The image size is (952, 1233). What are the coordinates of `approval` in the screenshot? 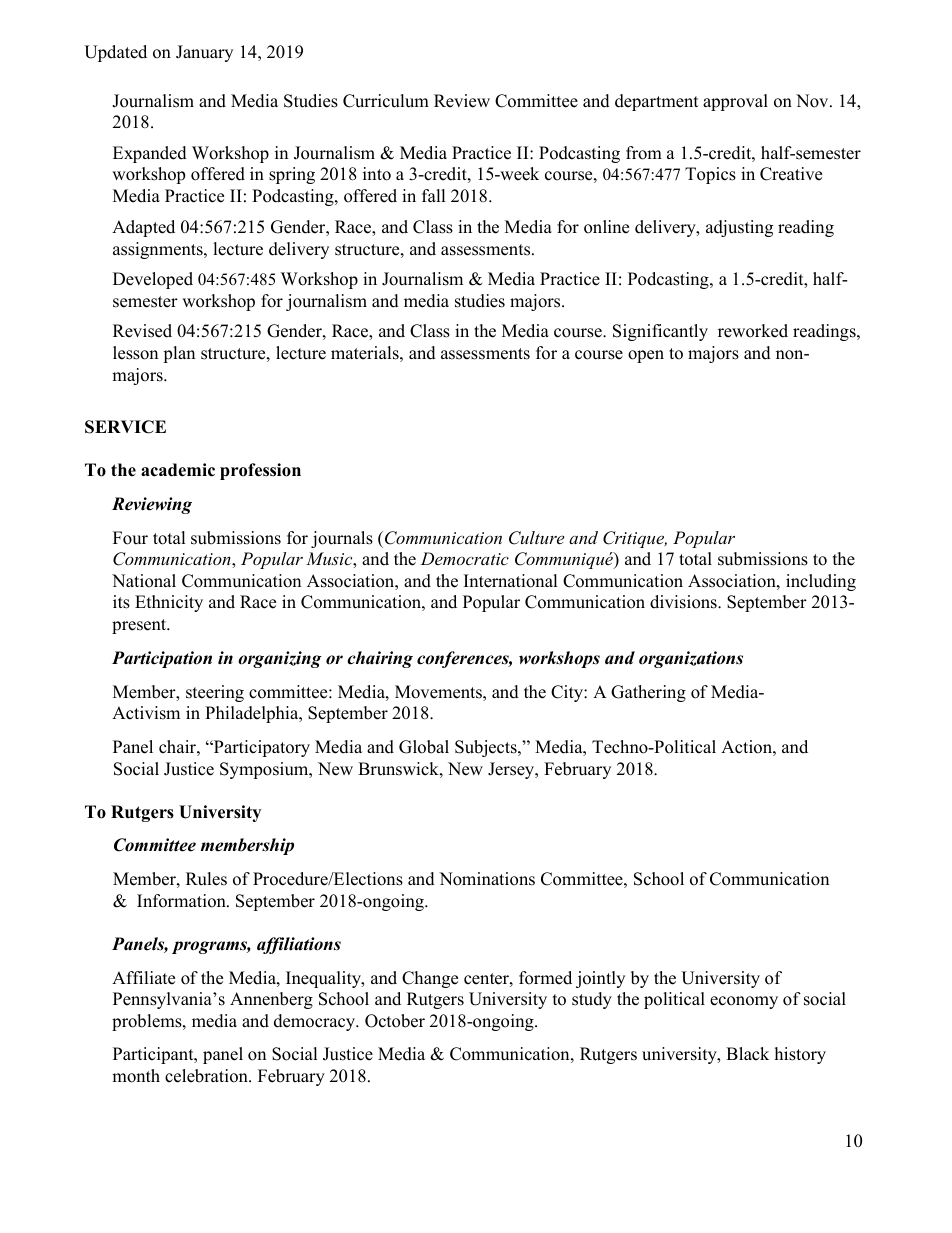 It's located at (735, 102).
